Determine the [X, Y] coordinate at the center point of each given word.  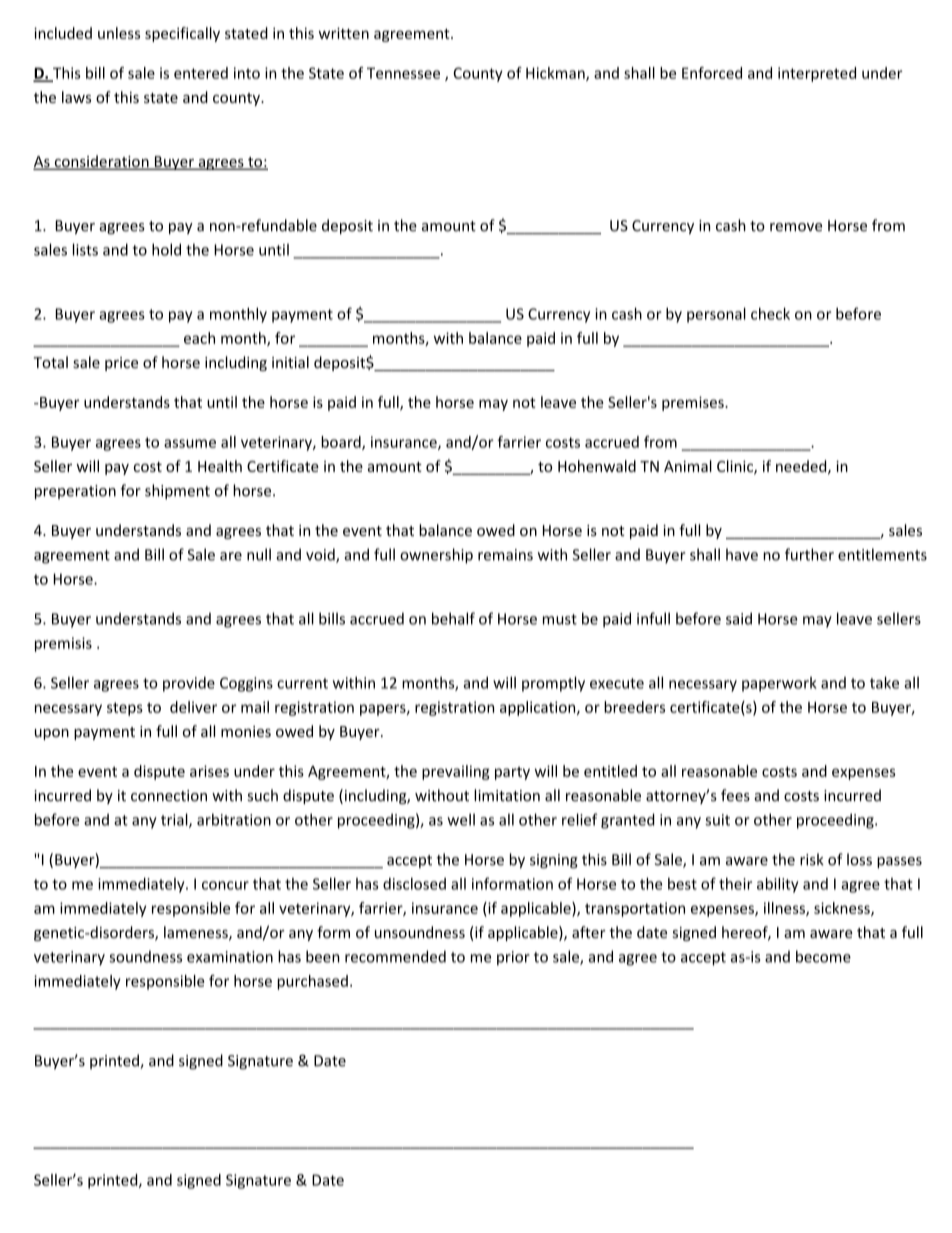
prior [513, 958]
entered [201, 73]
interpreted [817, 74]
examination [230, 957]
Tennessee [403, 73]
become [823, 956]
